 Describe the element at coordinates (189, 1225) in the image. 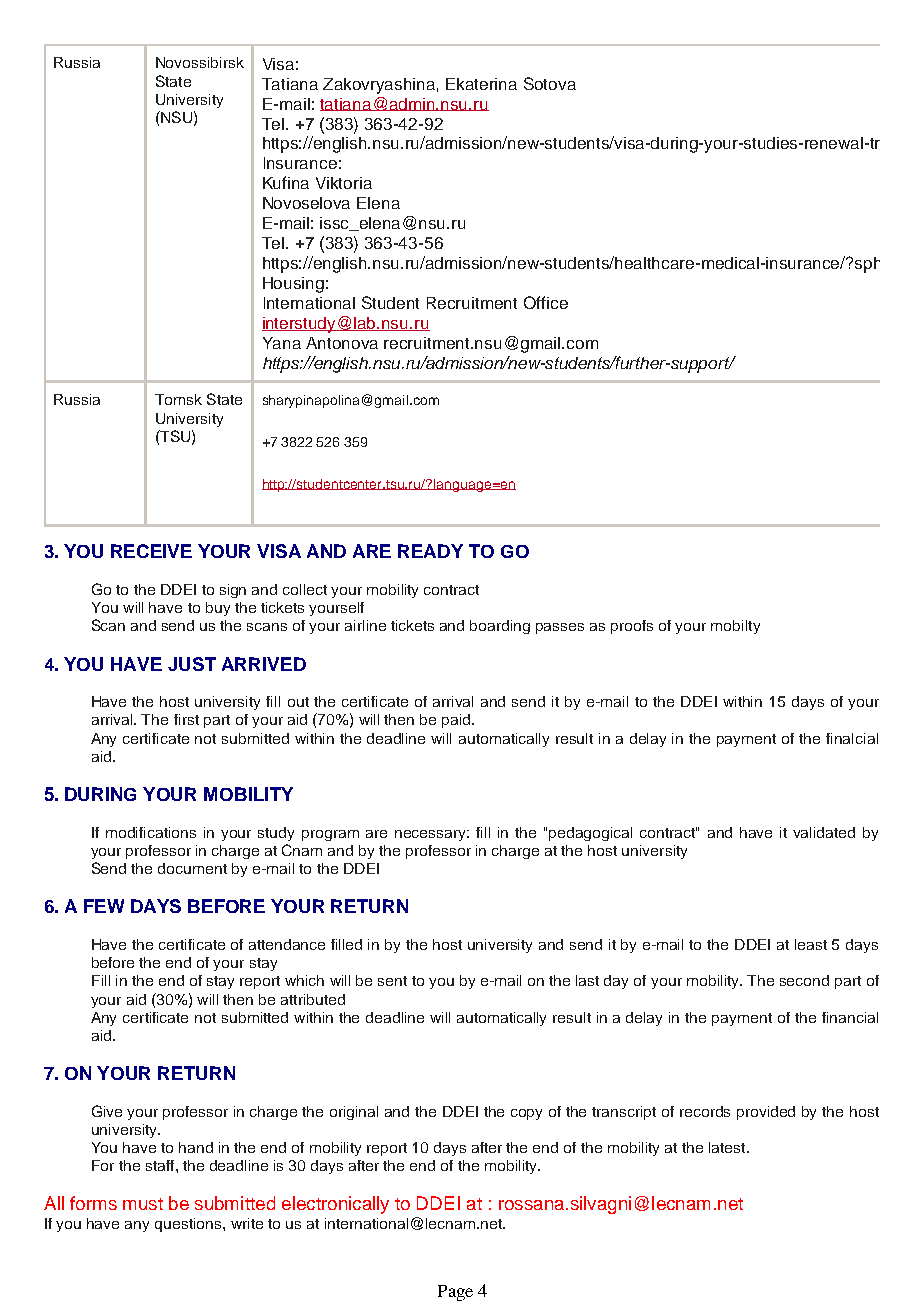

I see `questions` at that location.
